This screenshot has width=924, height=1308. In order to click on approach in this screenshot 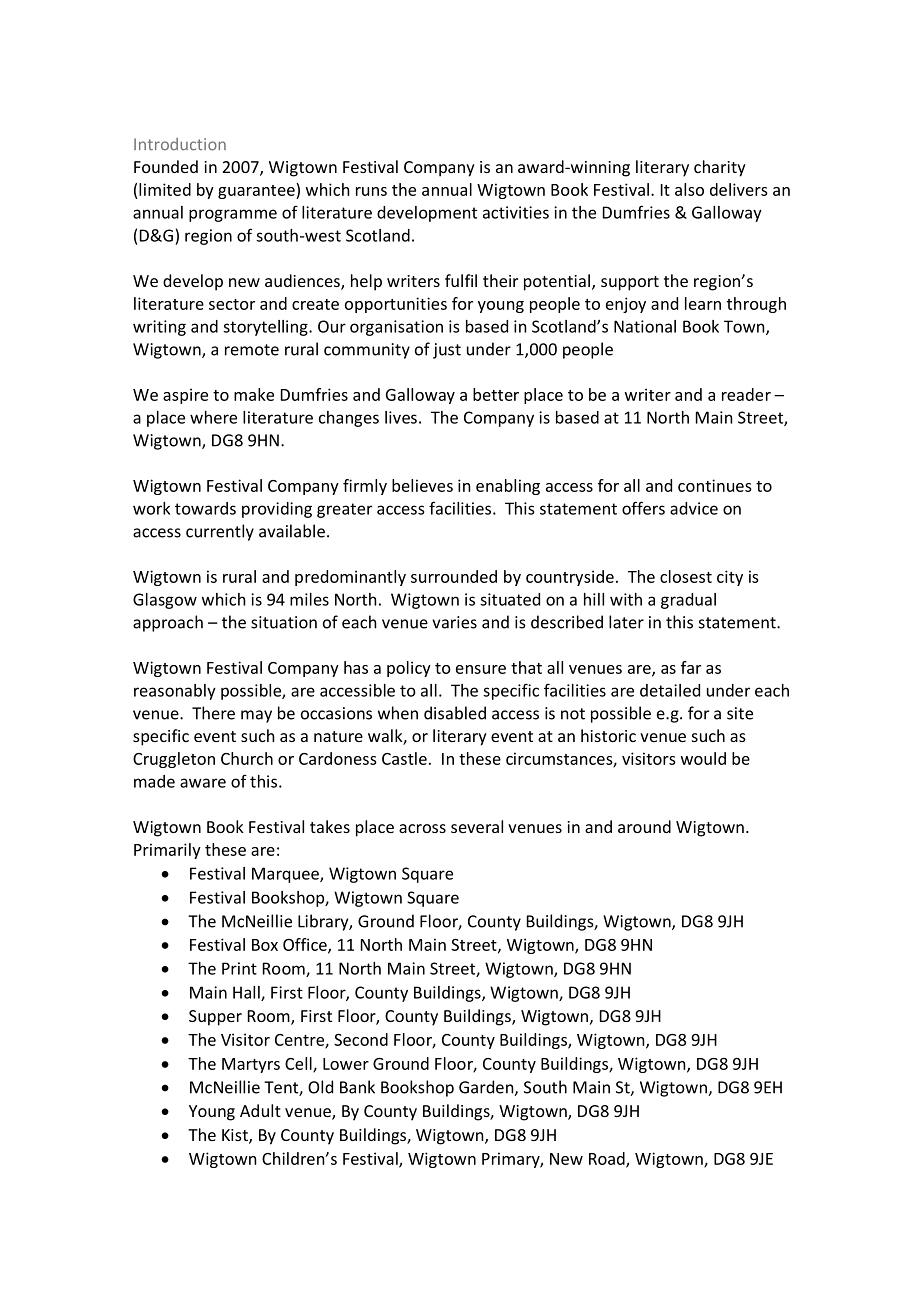, I will do `click(168, 623)`.
